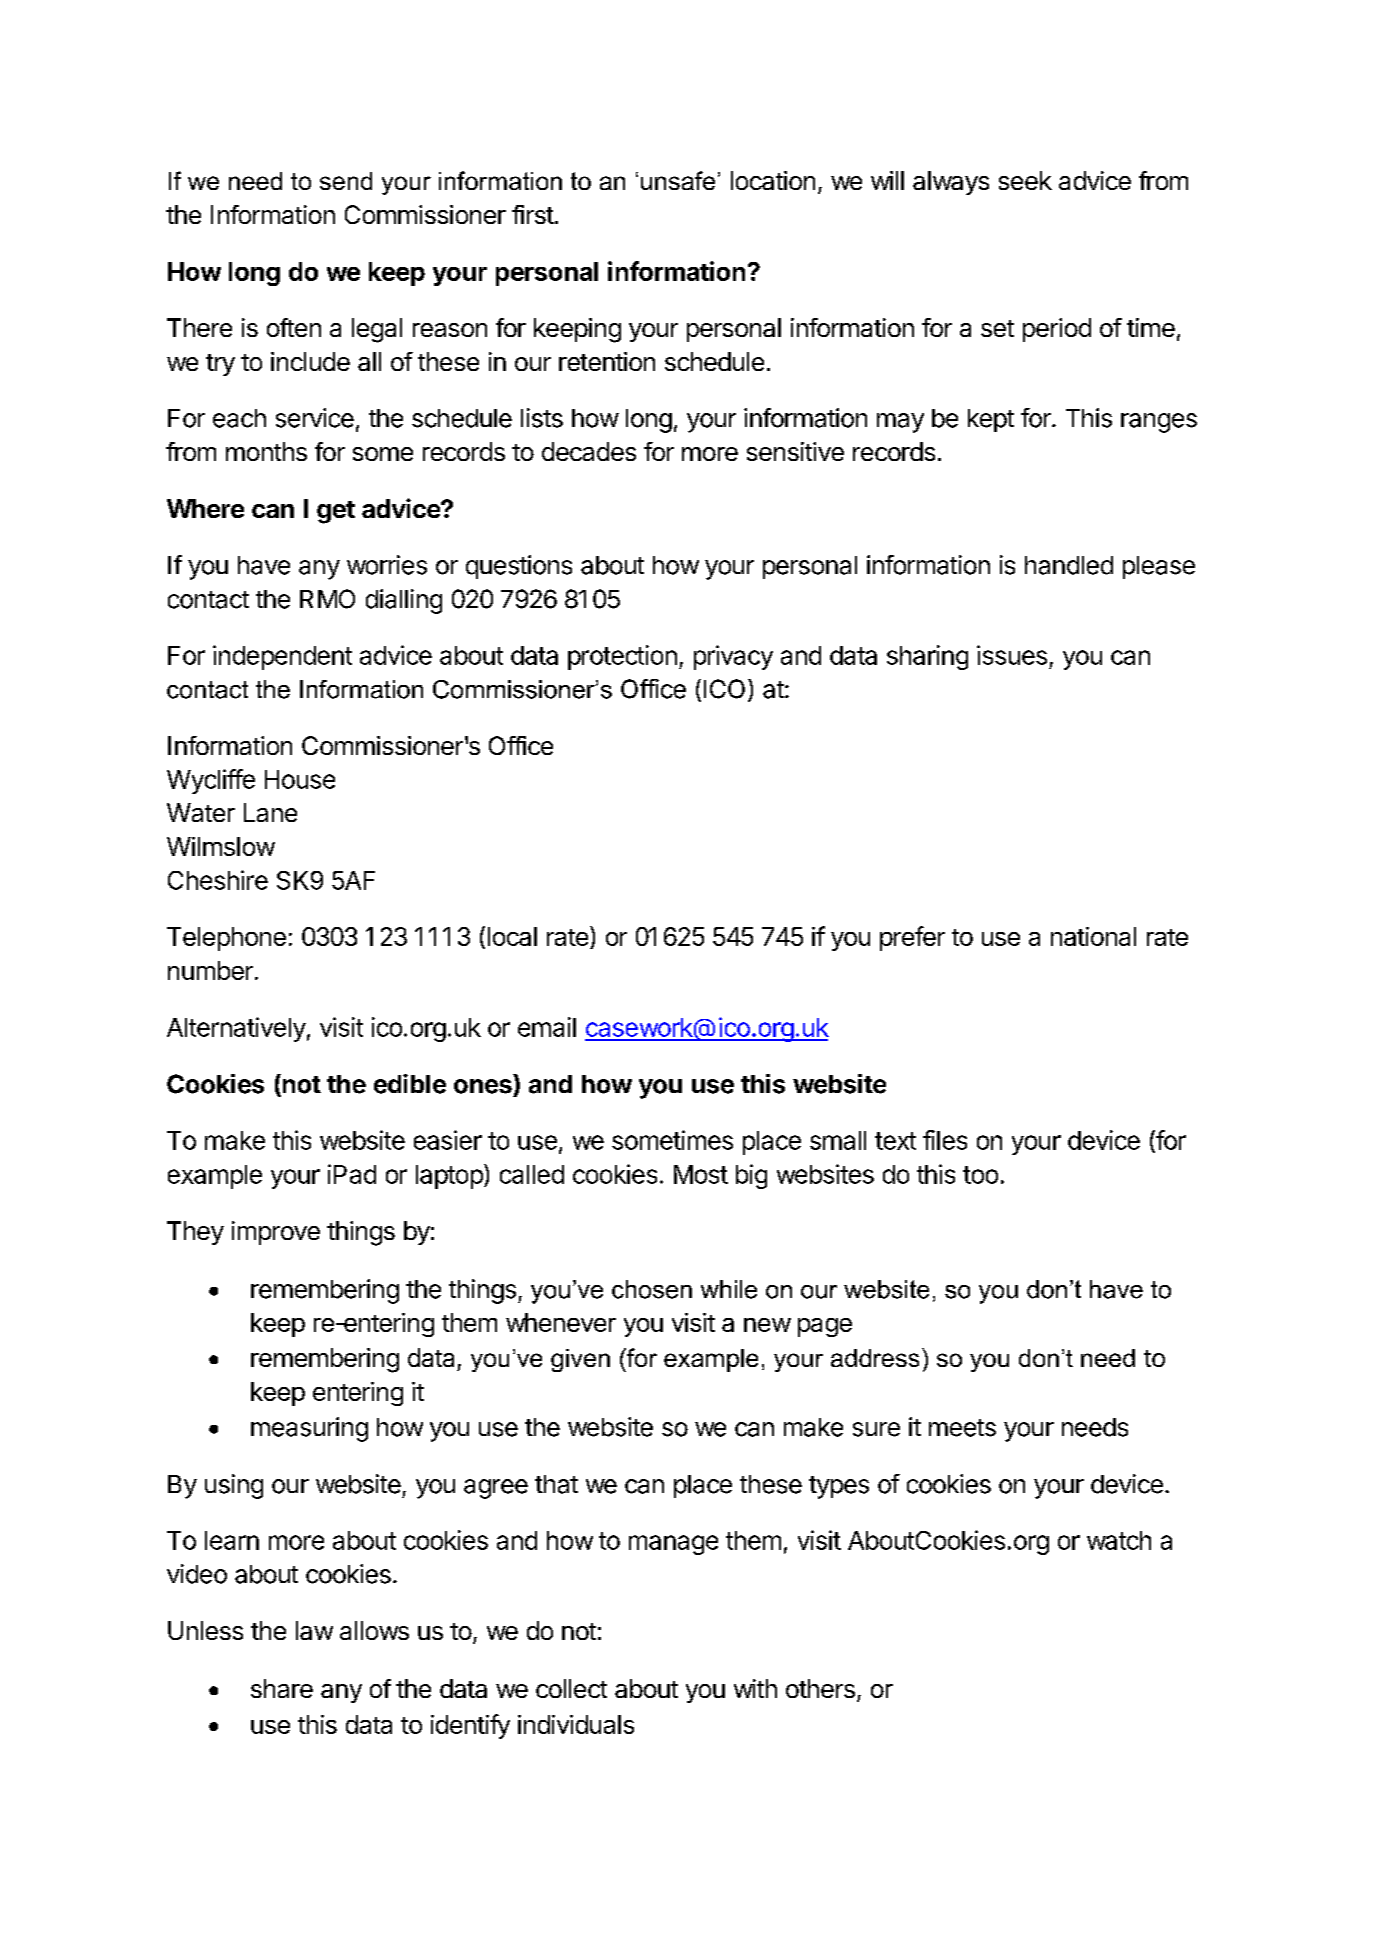 Image resolution: width=1375 pixels, height=1944 pixels. I want to click on national, so click(1093, 936).
